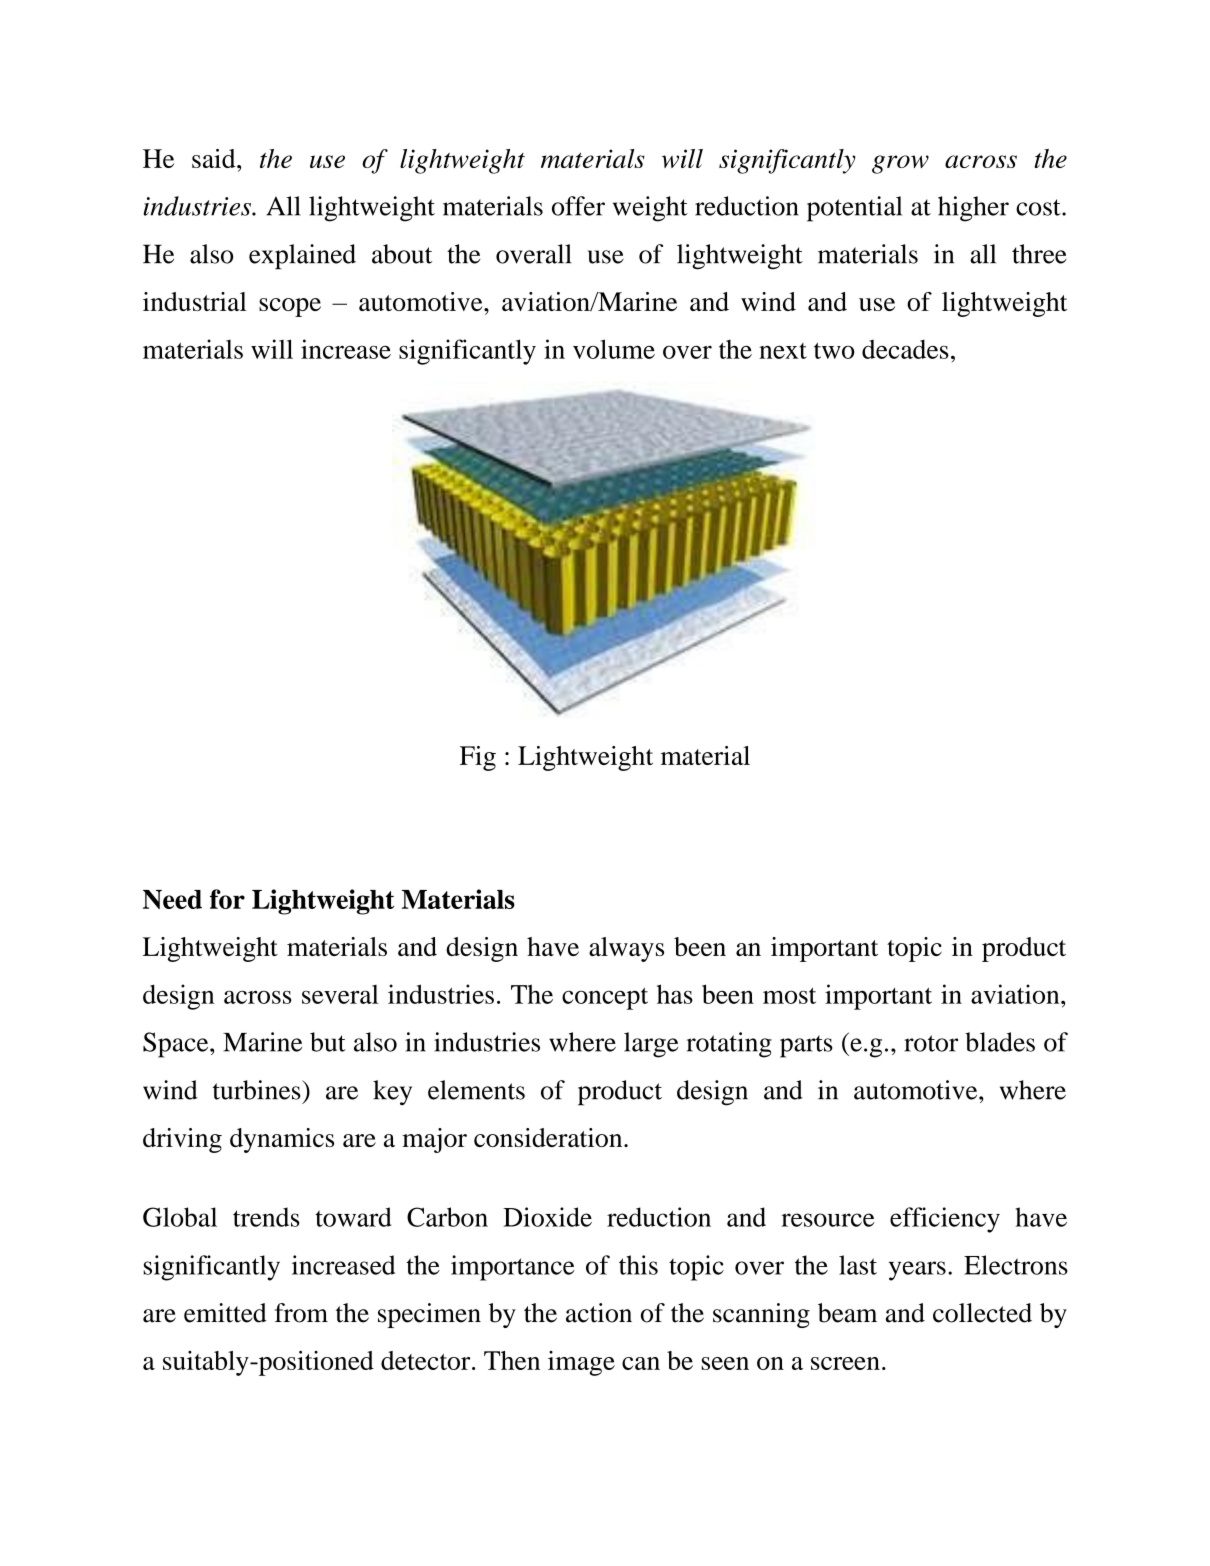  Describe the element at coordinates (973, 209) in the image. I see `higher` at that location.
